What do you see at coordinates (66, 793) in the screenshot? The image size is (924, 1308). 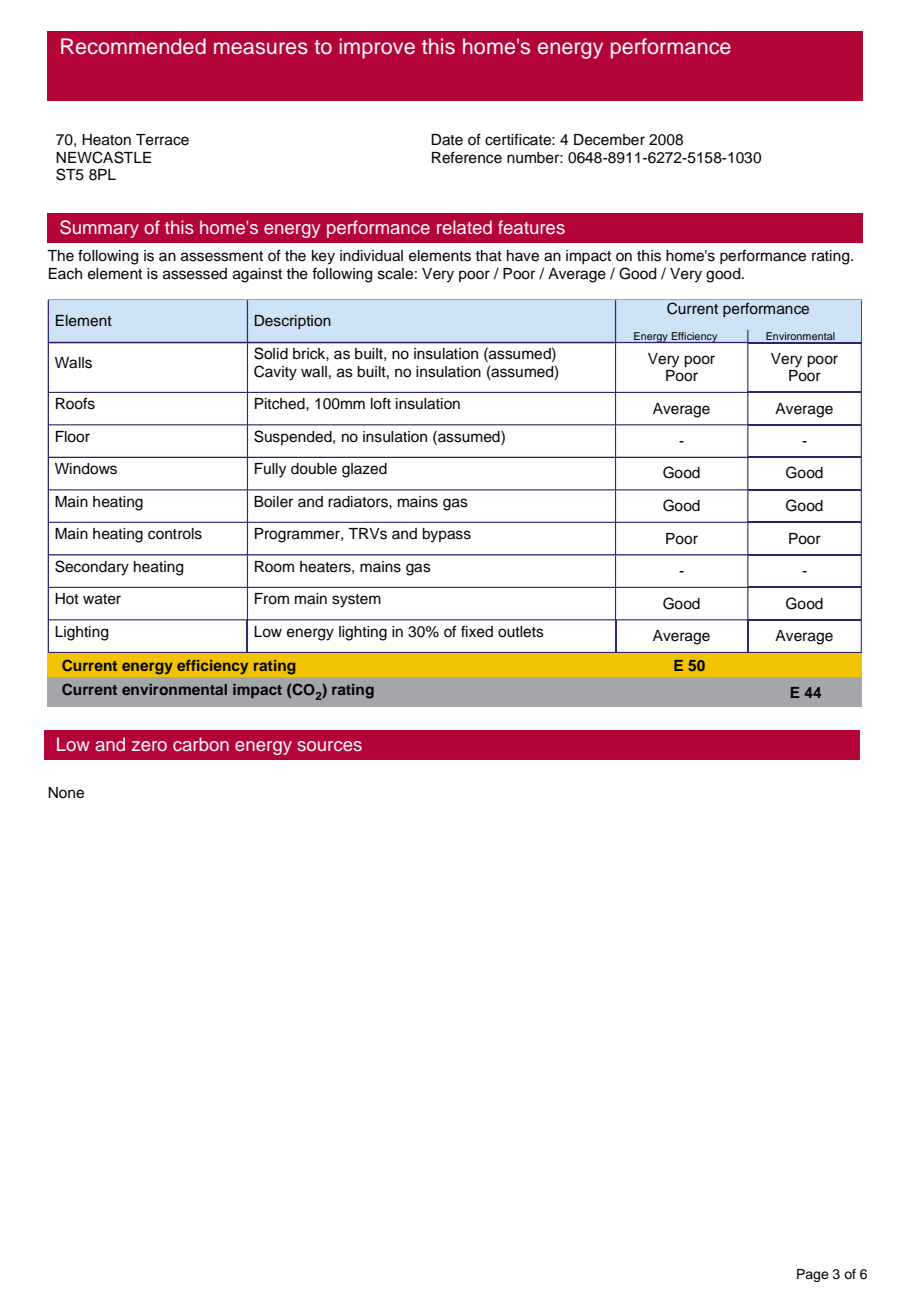 I see `None` at bounding box center [66, 793].
